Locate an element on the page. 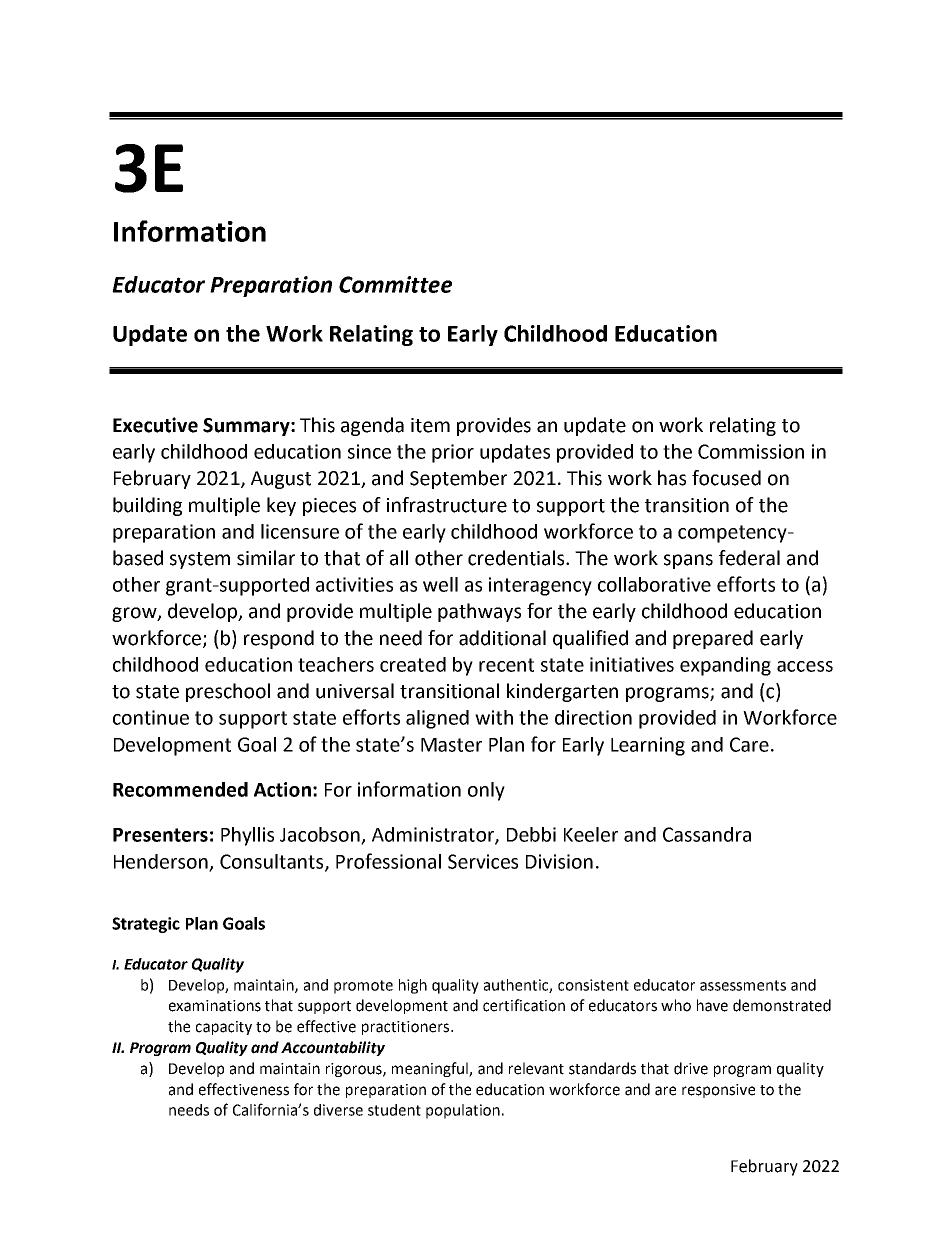  capacity is located at coordinates (224, 1028).
